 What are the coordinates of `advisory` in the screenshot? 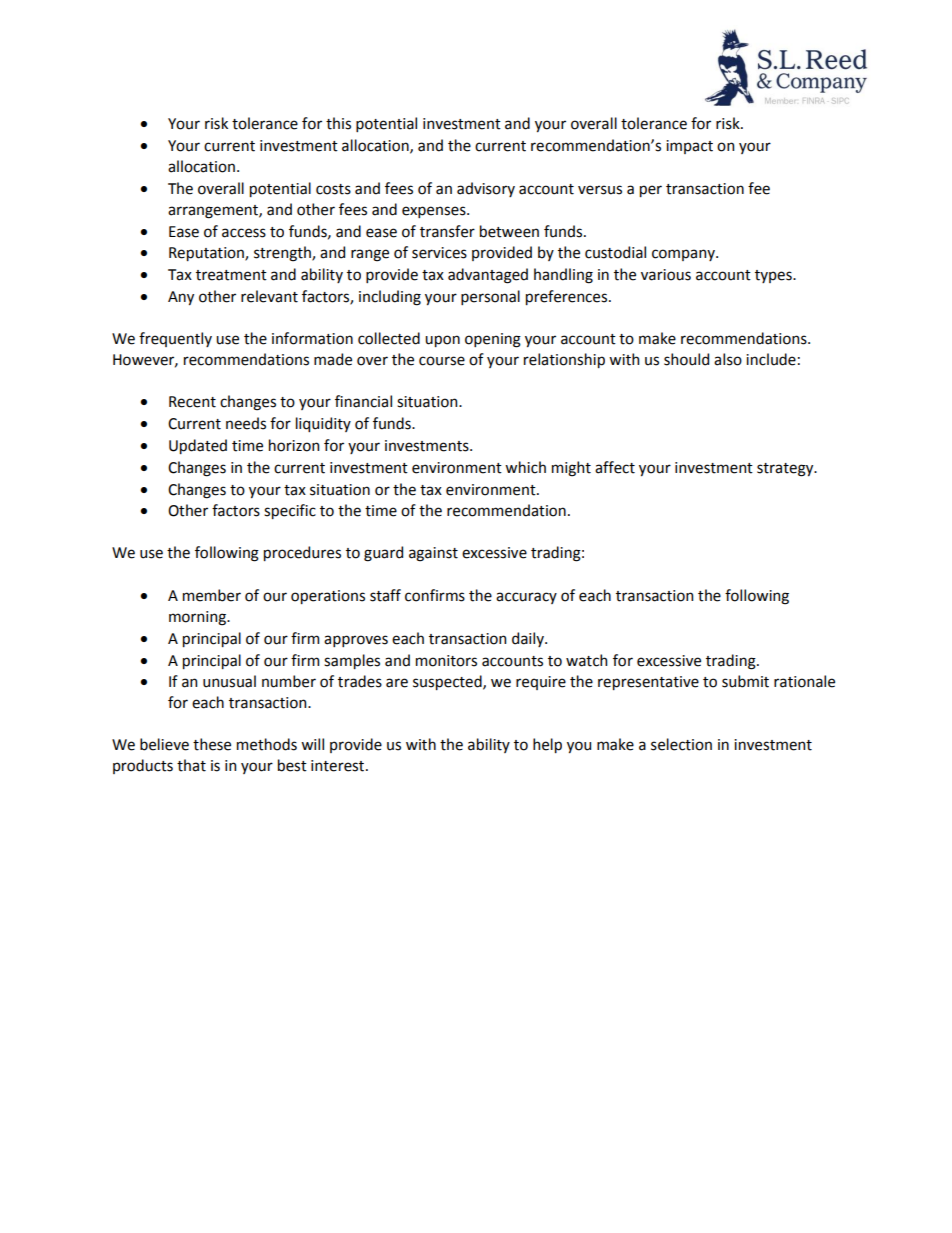 It's located at (486, 189).
